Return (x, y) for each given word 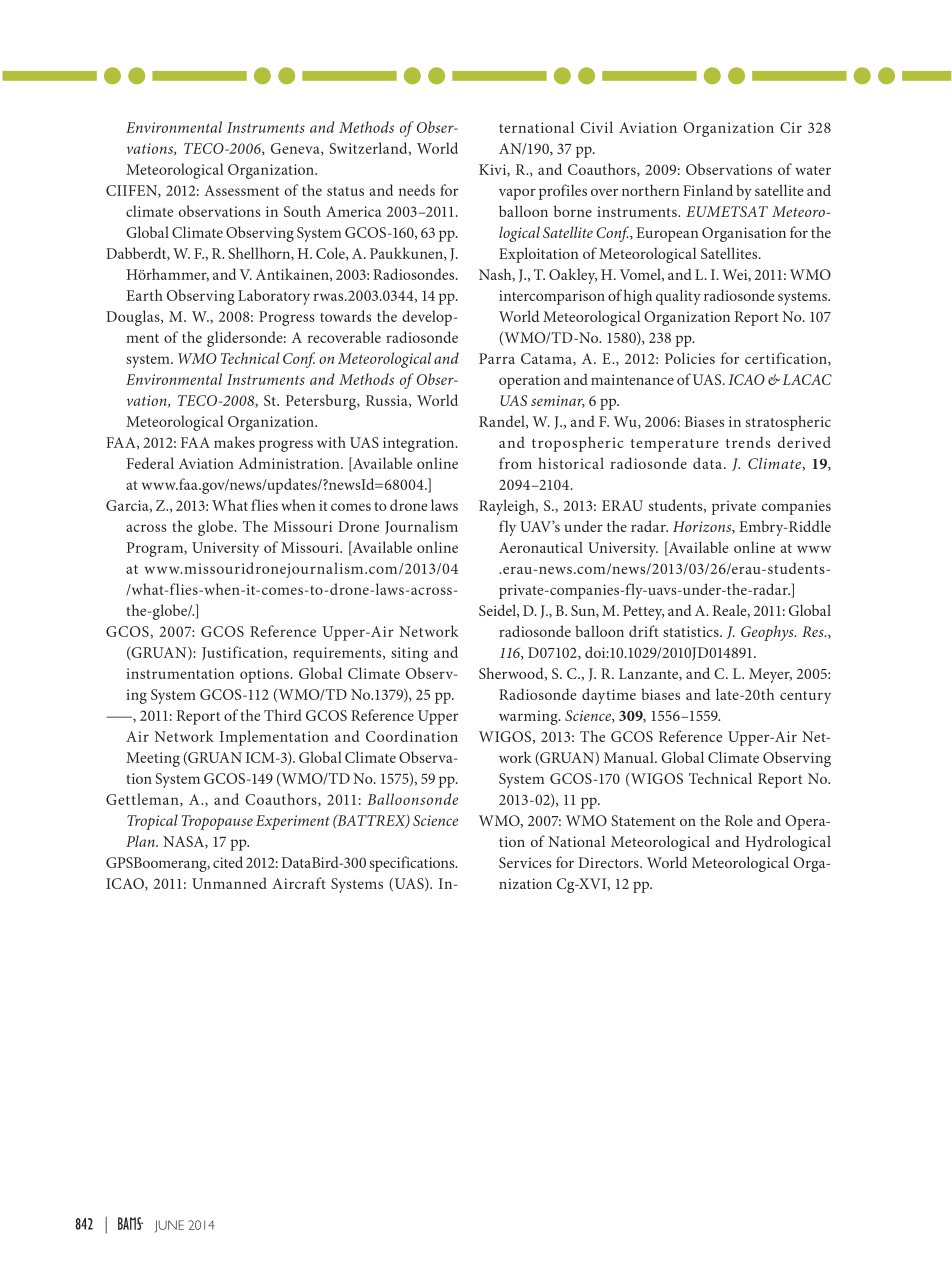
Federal (150, 463)
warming (529, 717)
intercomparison (552, 297)
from (515, 463)
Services (525, 862)
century (805, 697)
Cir (791, 127)
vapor (517, 194)
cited (228, 862)
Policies (690, 358)
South (302, 211)
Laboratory (274, 297)
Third (283, 715)
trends (748, 442)
